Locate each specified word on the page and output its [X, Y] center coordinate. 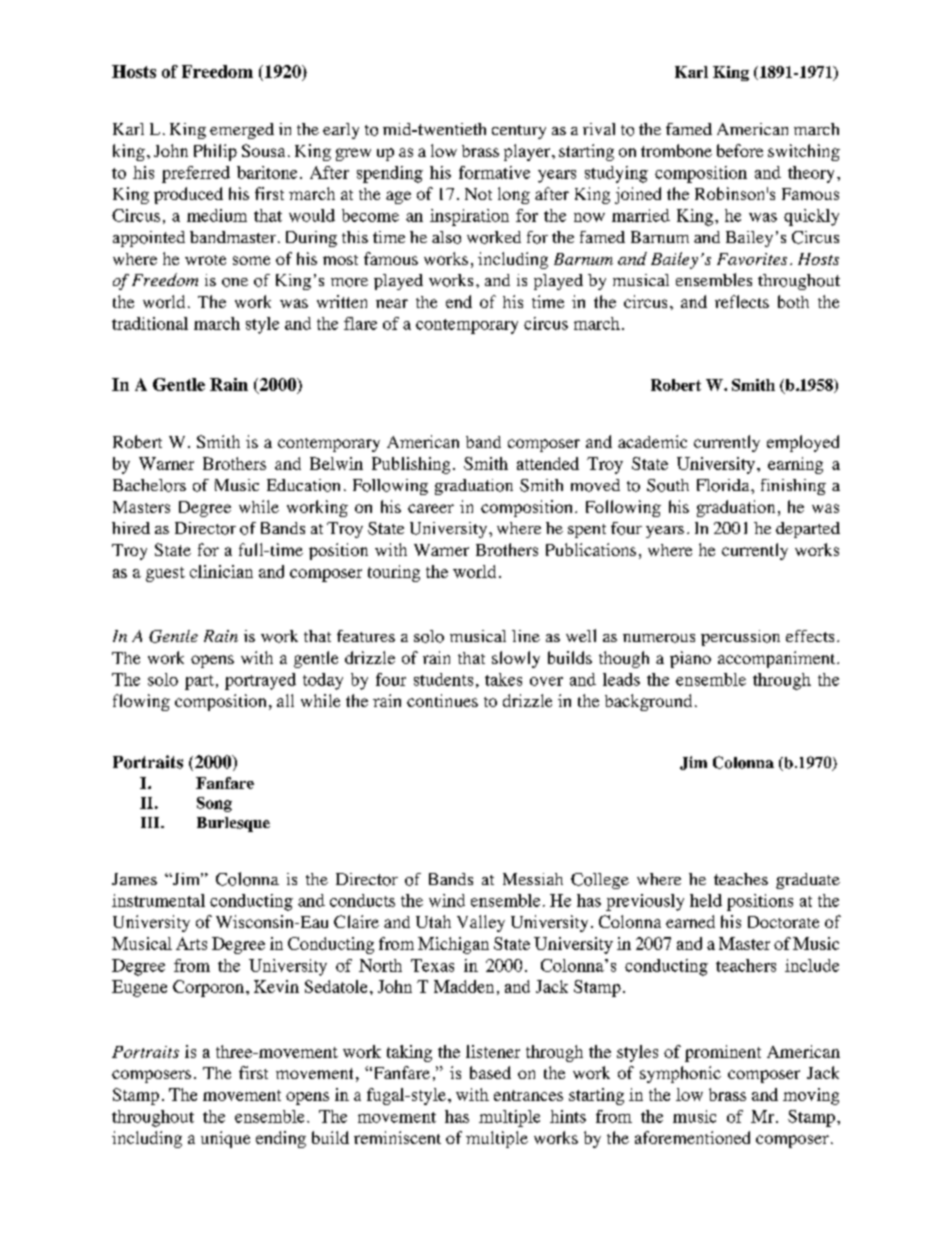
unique [225, 1139]
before [740, 150]
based [490, 1072]
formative [494, 172]
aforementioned [692, 1137]
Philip [215, 152]
